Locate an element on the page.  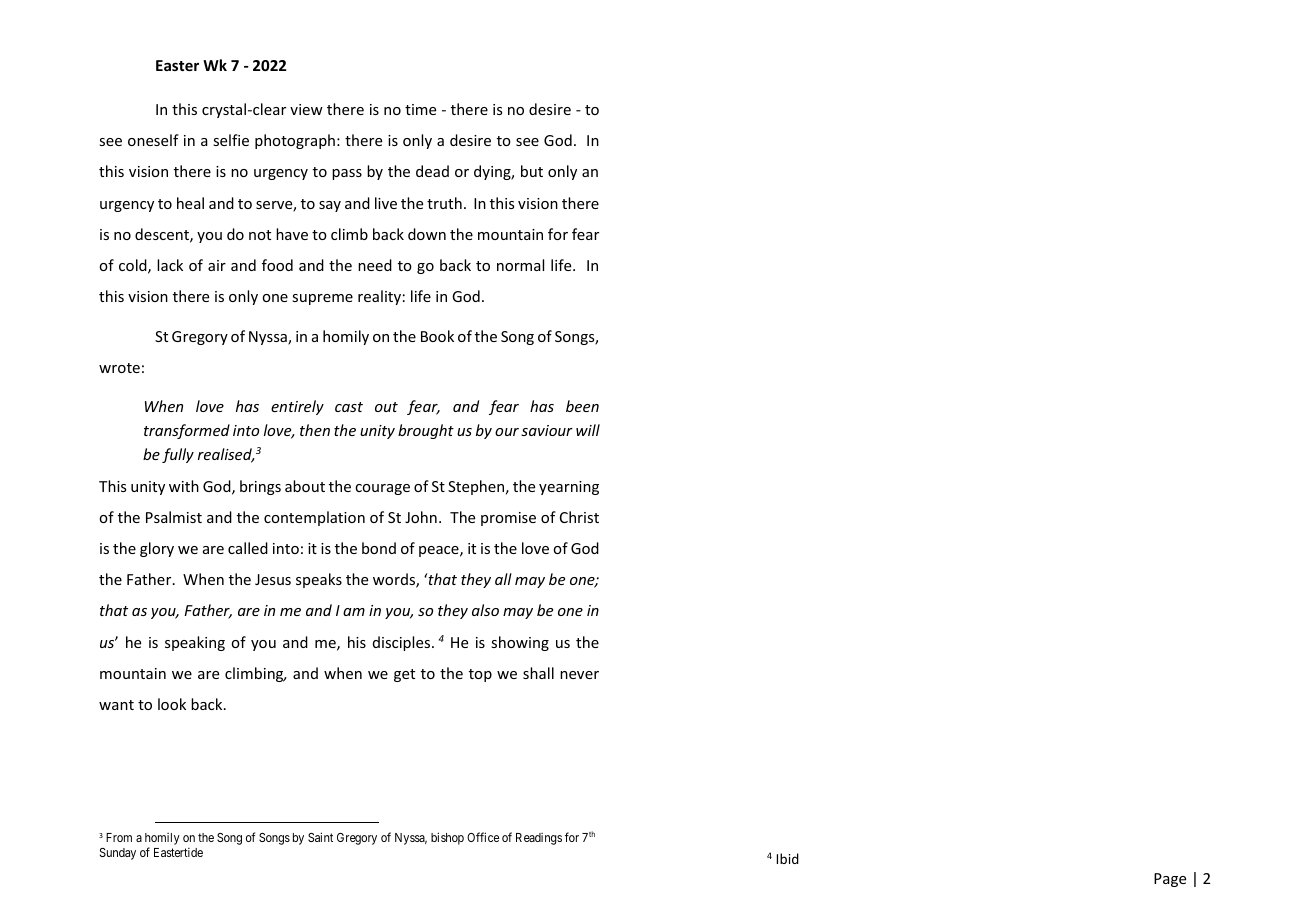
but is located at coordinates (532, 171).
